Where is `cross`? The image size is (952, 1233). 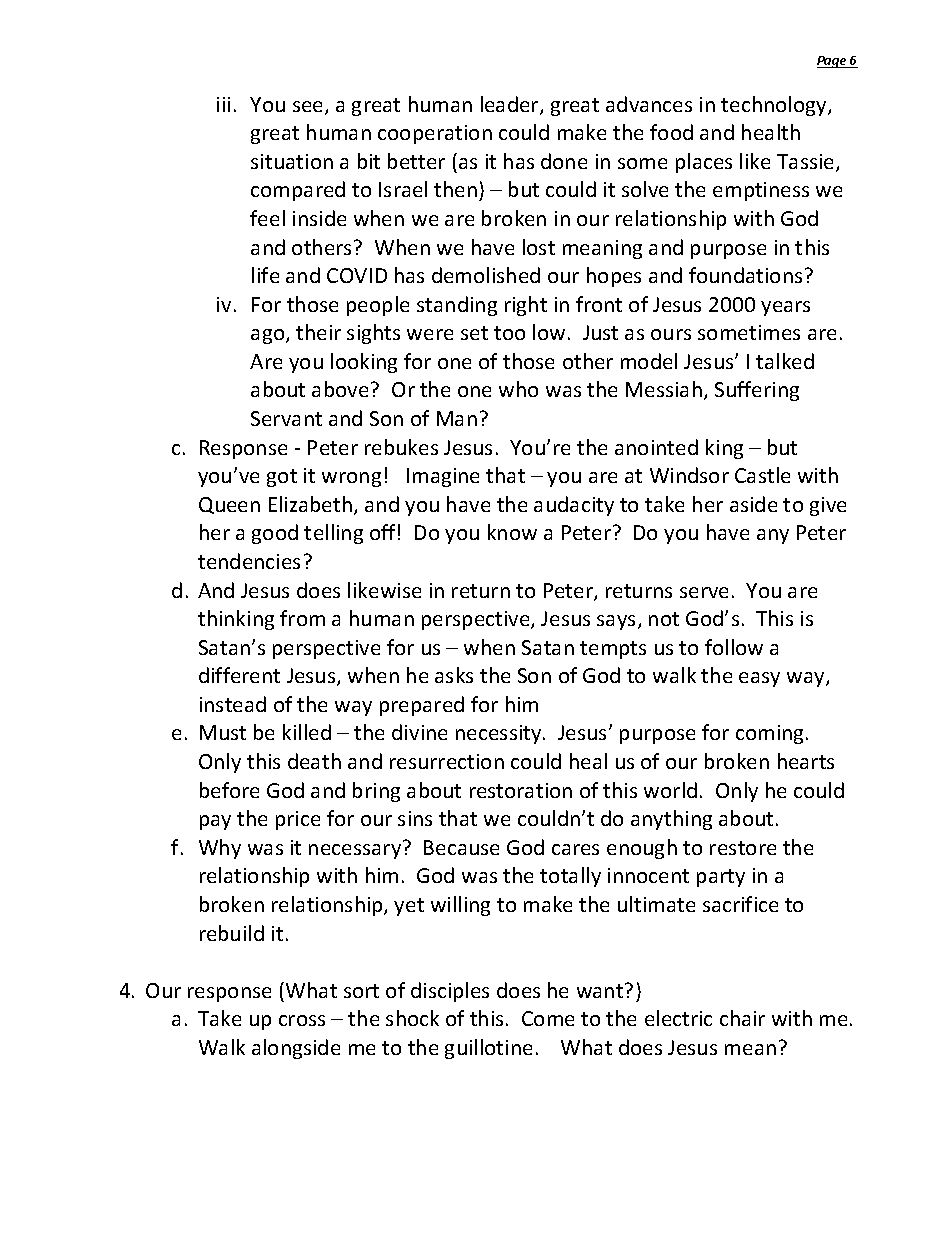
cross is located at coordinates (302, 1020).
